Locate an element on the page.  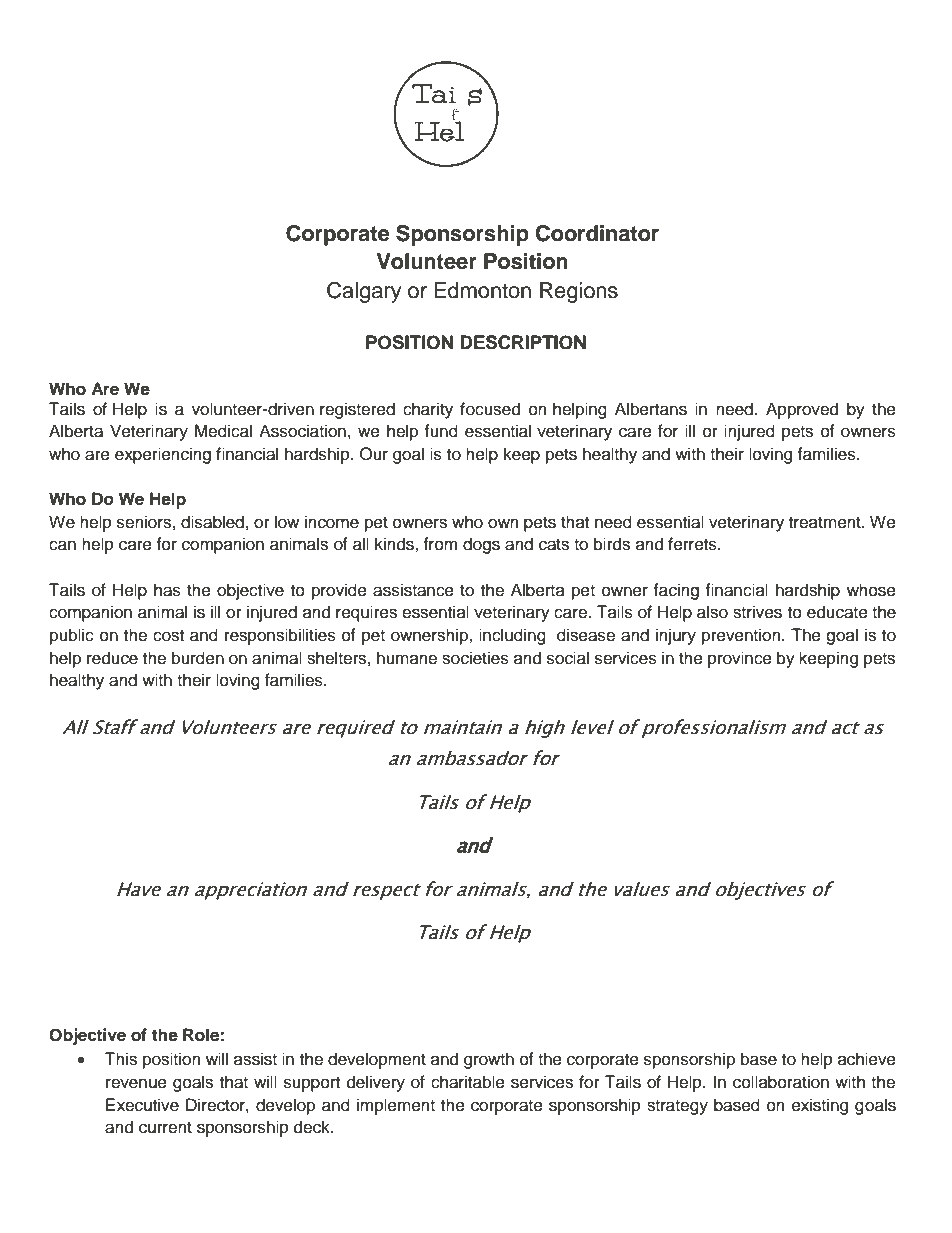
Coordinator is located at coordinates (597, 233).
